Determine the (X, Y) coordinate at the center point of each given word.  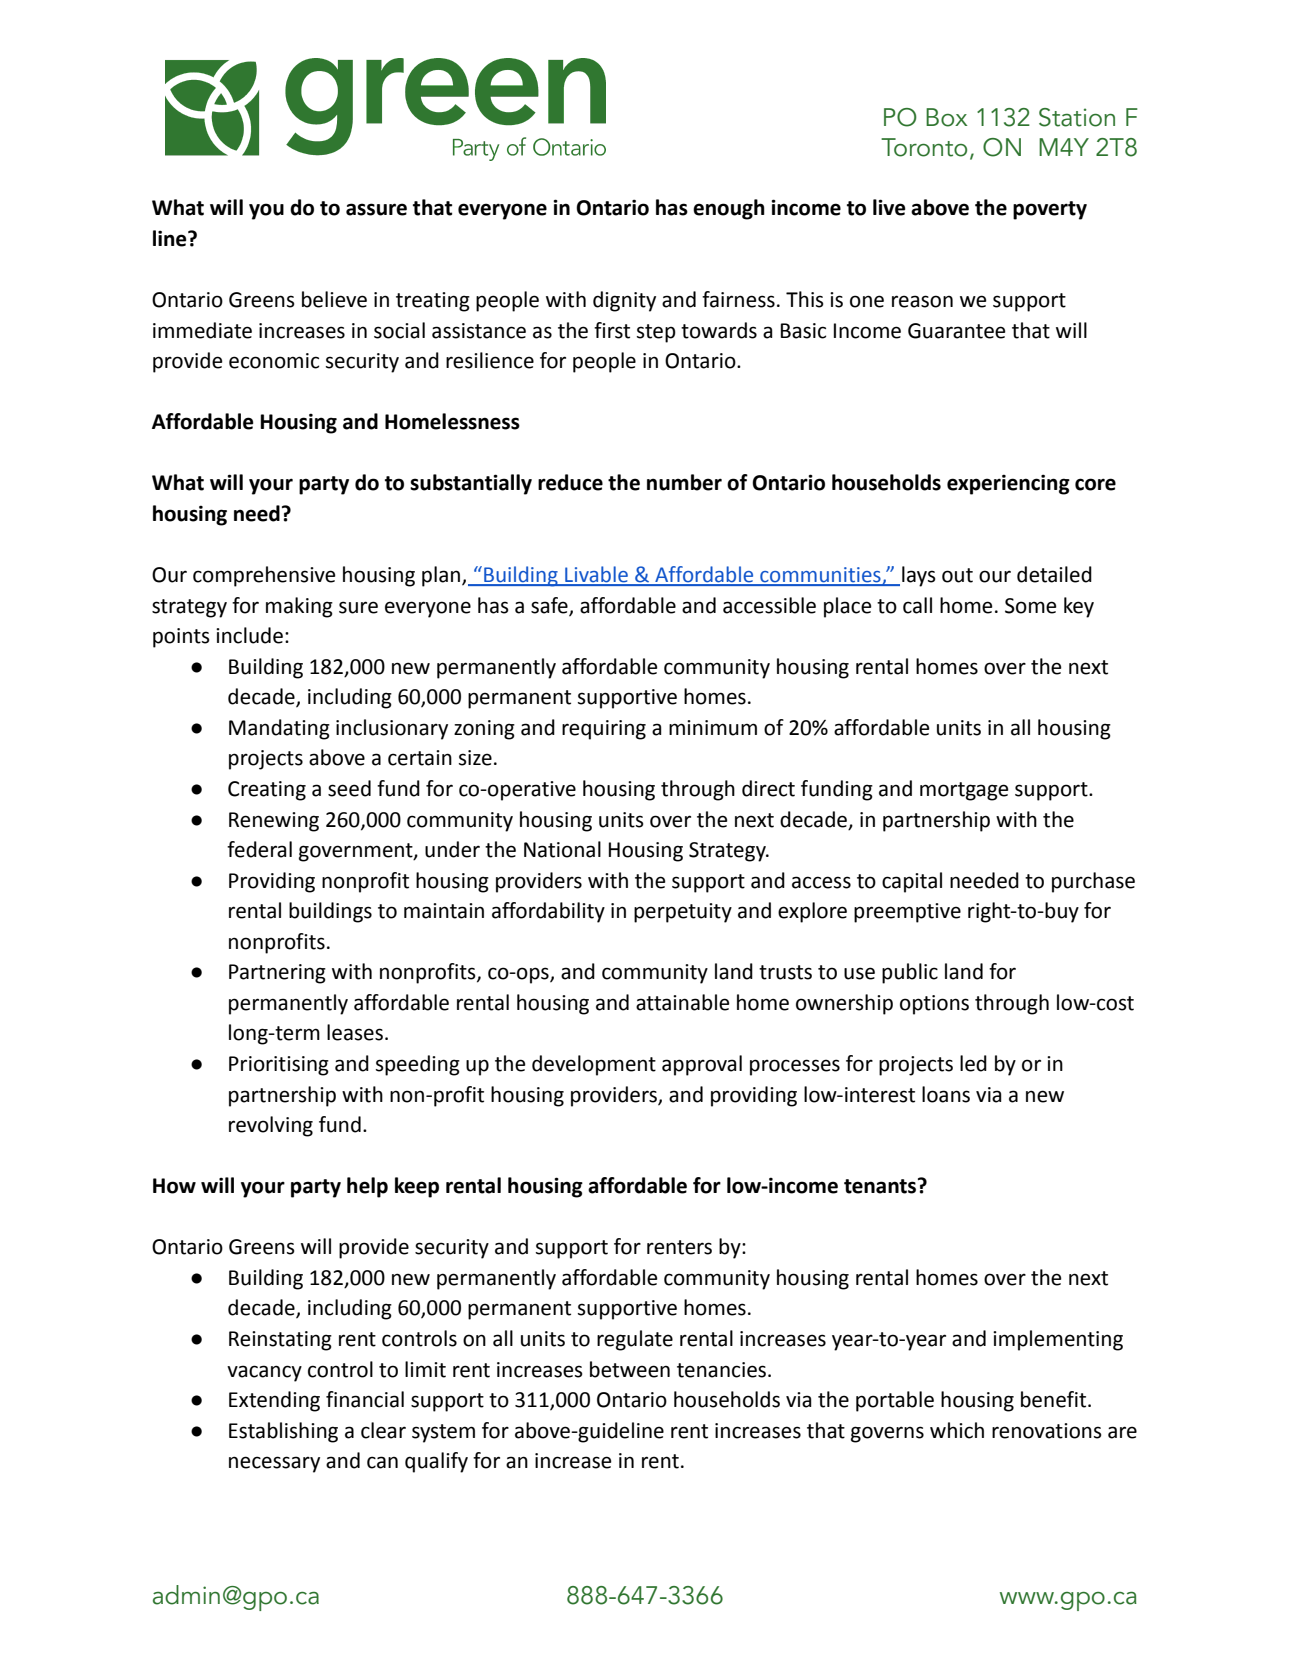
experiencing (1008, 484)
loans (946, 1094)
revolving (271, 1126)
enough (729, 209)
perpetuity (683, 913)
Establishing (283, 1432)
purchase (1093, 882)
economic (274, 361)
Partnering (277, 974)
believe (334, 299)
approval (702, 1065)
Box (946, 117)
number (684, 482)
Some (1031, 606)
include (249, 635)
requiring (604, 730)
